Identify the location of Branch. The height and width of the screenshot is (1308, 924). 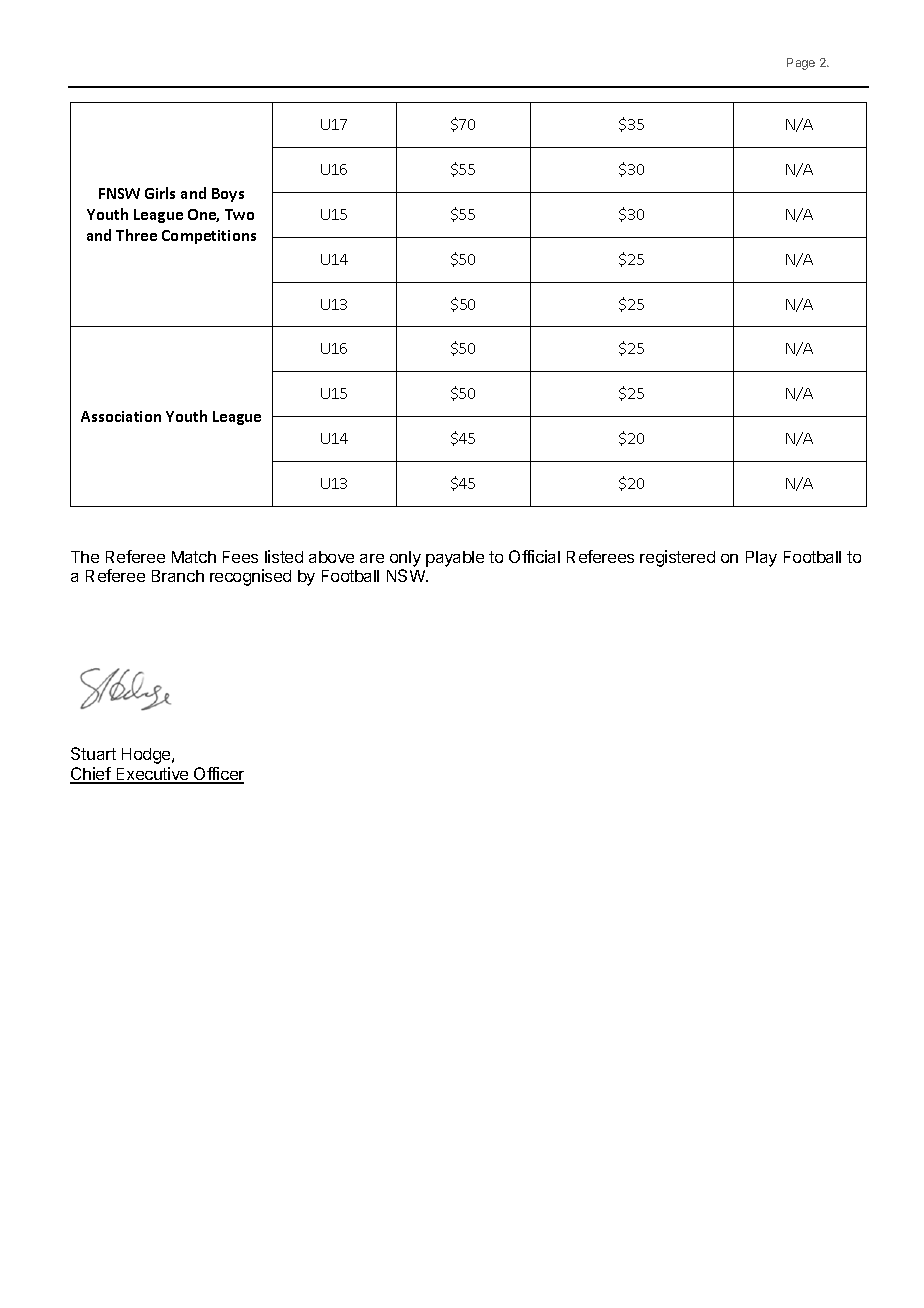
(178, 576).
